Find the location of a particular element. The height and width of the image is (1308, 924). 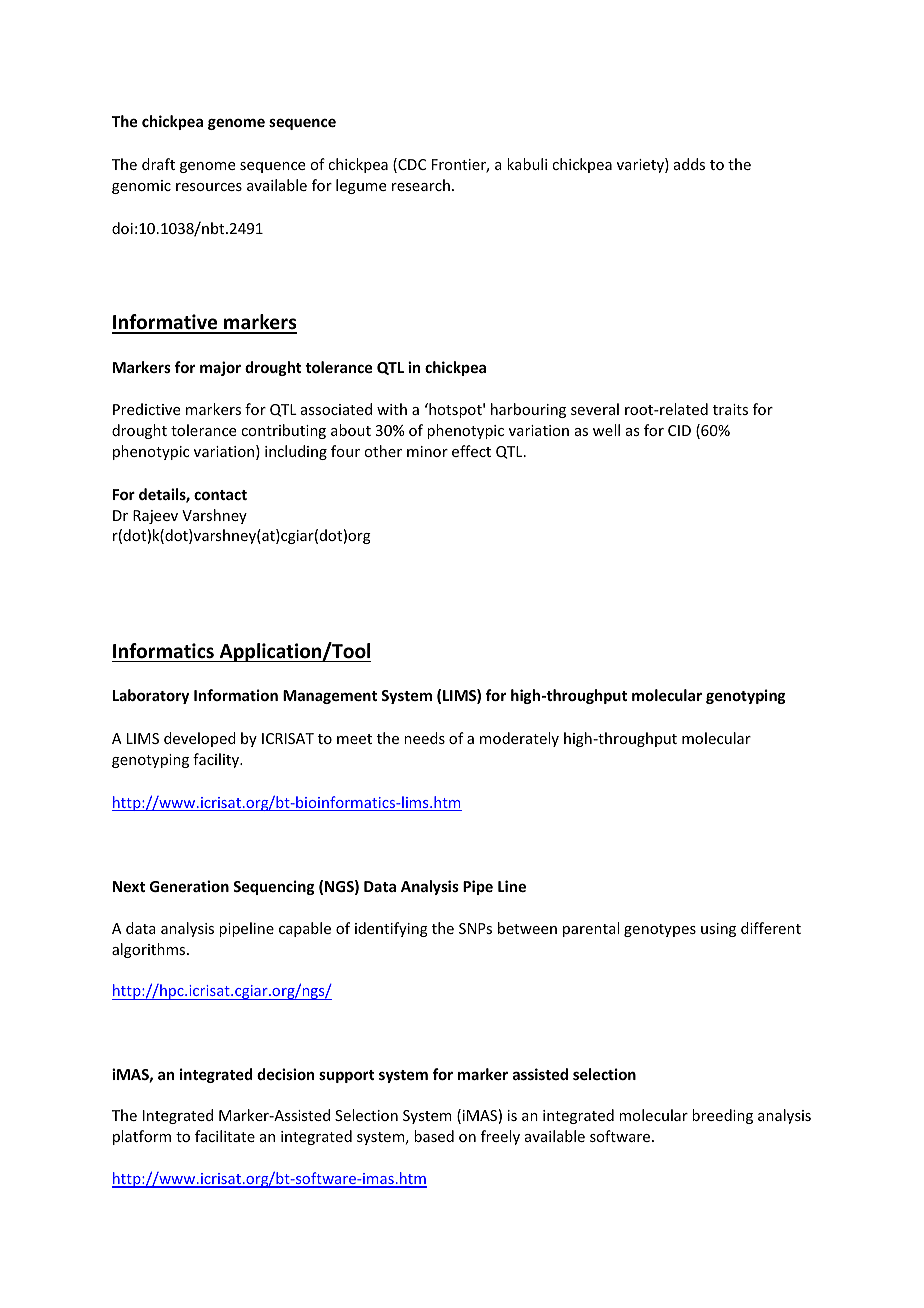

needs is located at coordinates (424, 738).
